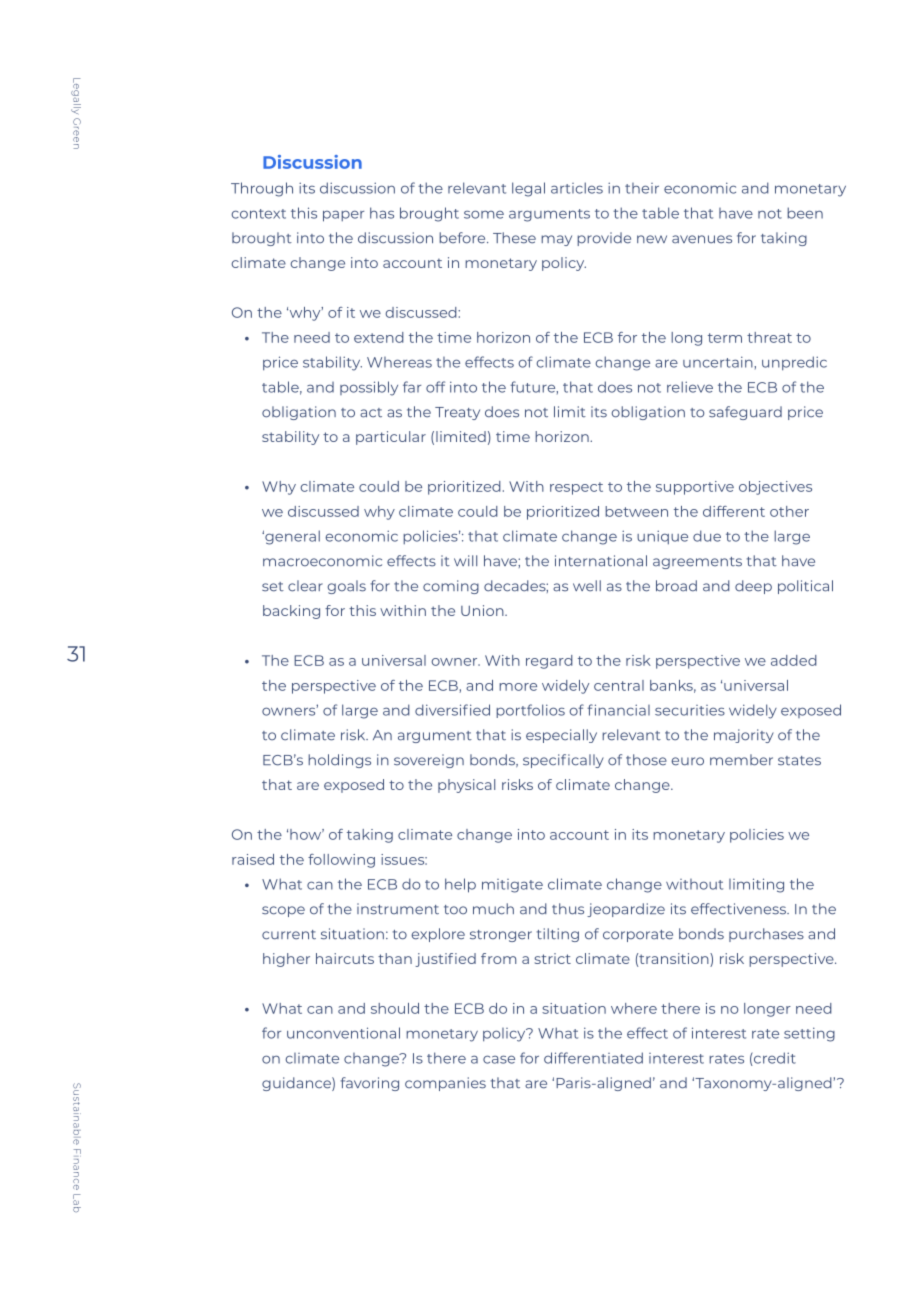 The image size is (924, 1308). What do you see at coordinates (514, 238) in the document?
I see `These` at bounding box center [514, 238].
